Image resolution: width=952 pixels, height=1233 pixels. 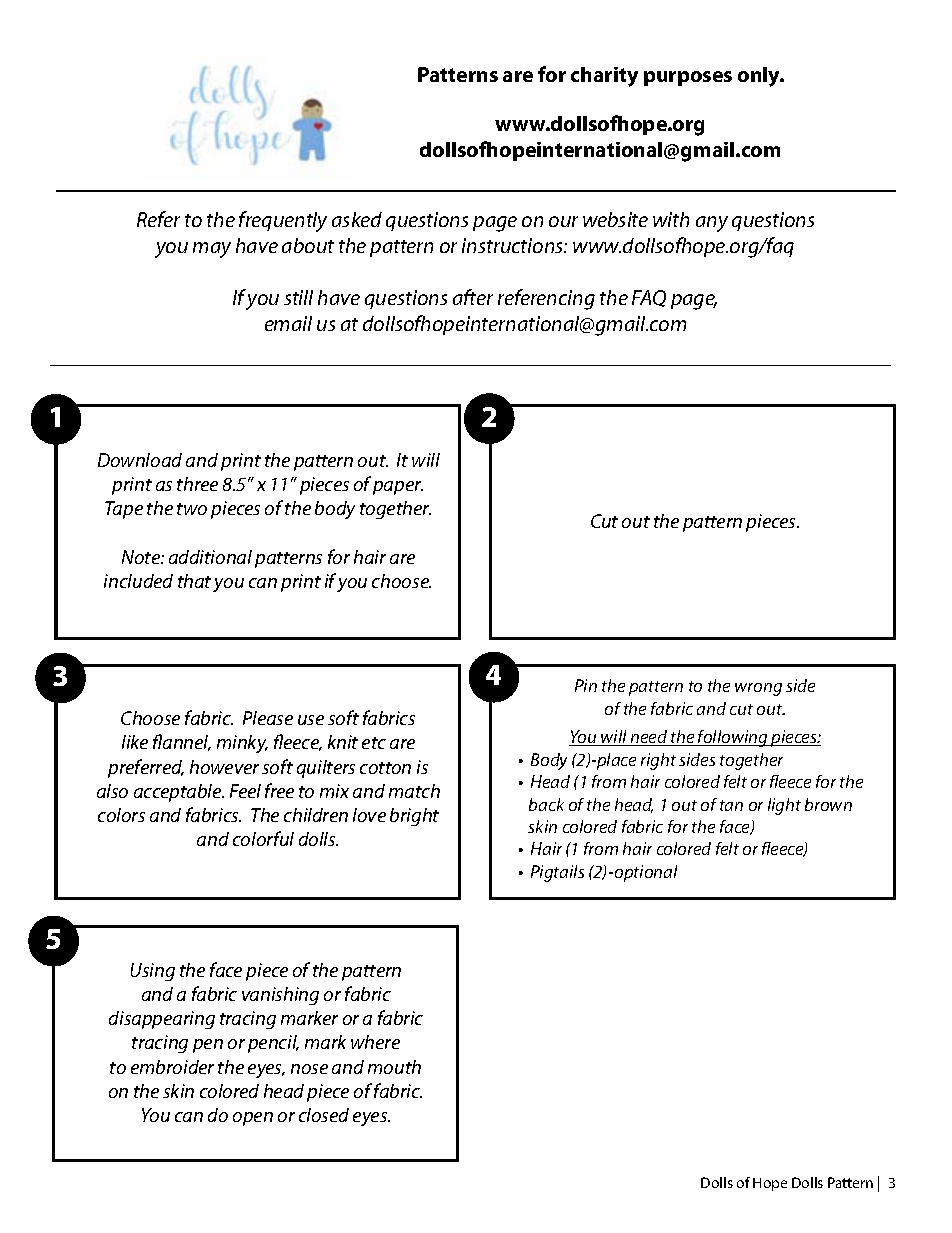 What do you see at coordinates (194, 581) in the screenshot?
I see `that` at bounding box center [194, 581].
